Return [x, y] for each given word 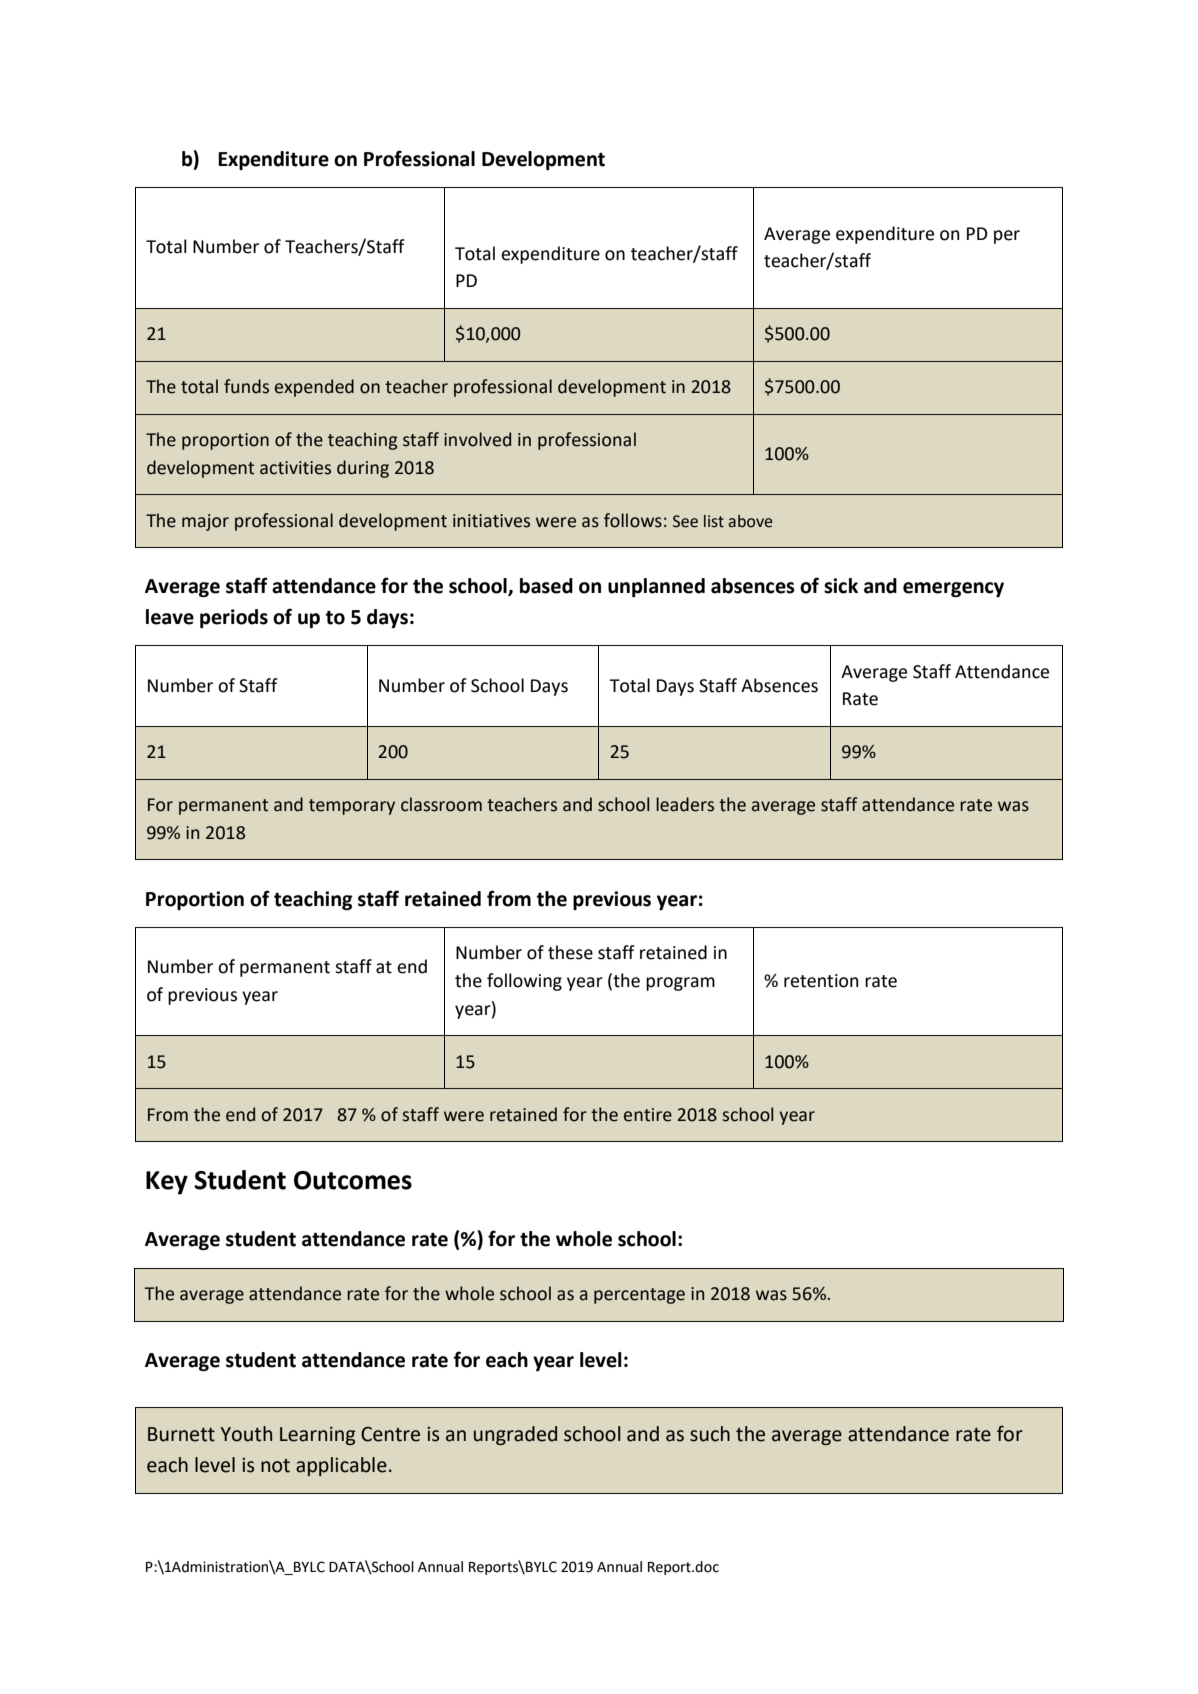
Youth [246, 1434]
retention [821, 981]
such [710, 1434]
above [750, 521]
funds [246, 386]
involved [477, 439]
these [570, 952]
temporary [352, 807]
